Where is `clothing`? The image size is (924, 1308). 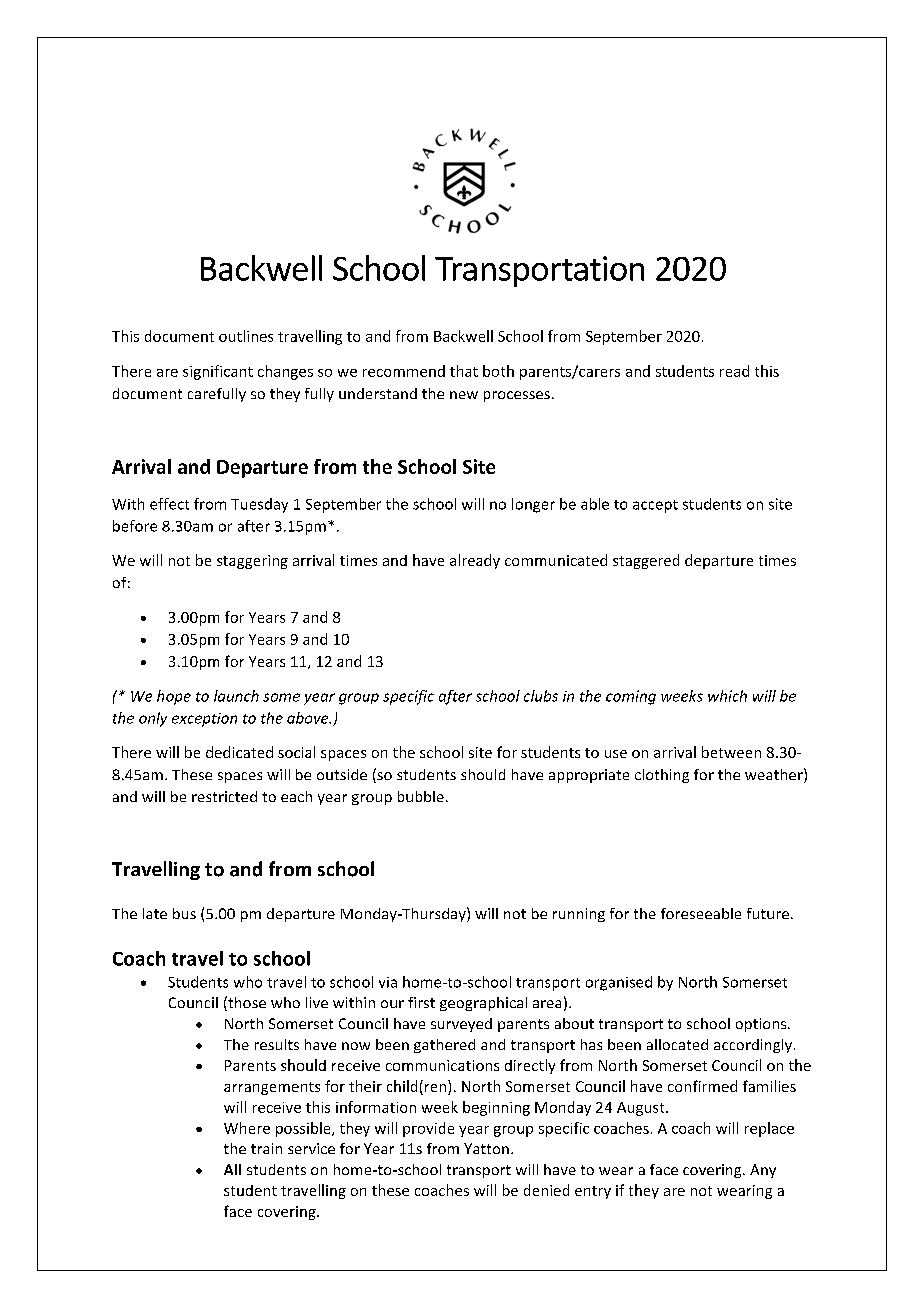 clothing is located at coordinates (662, 776).
